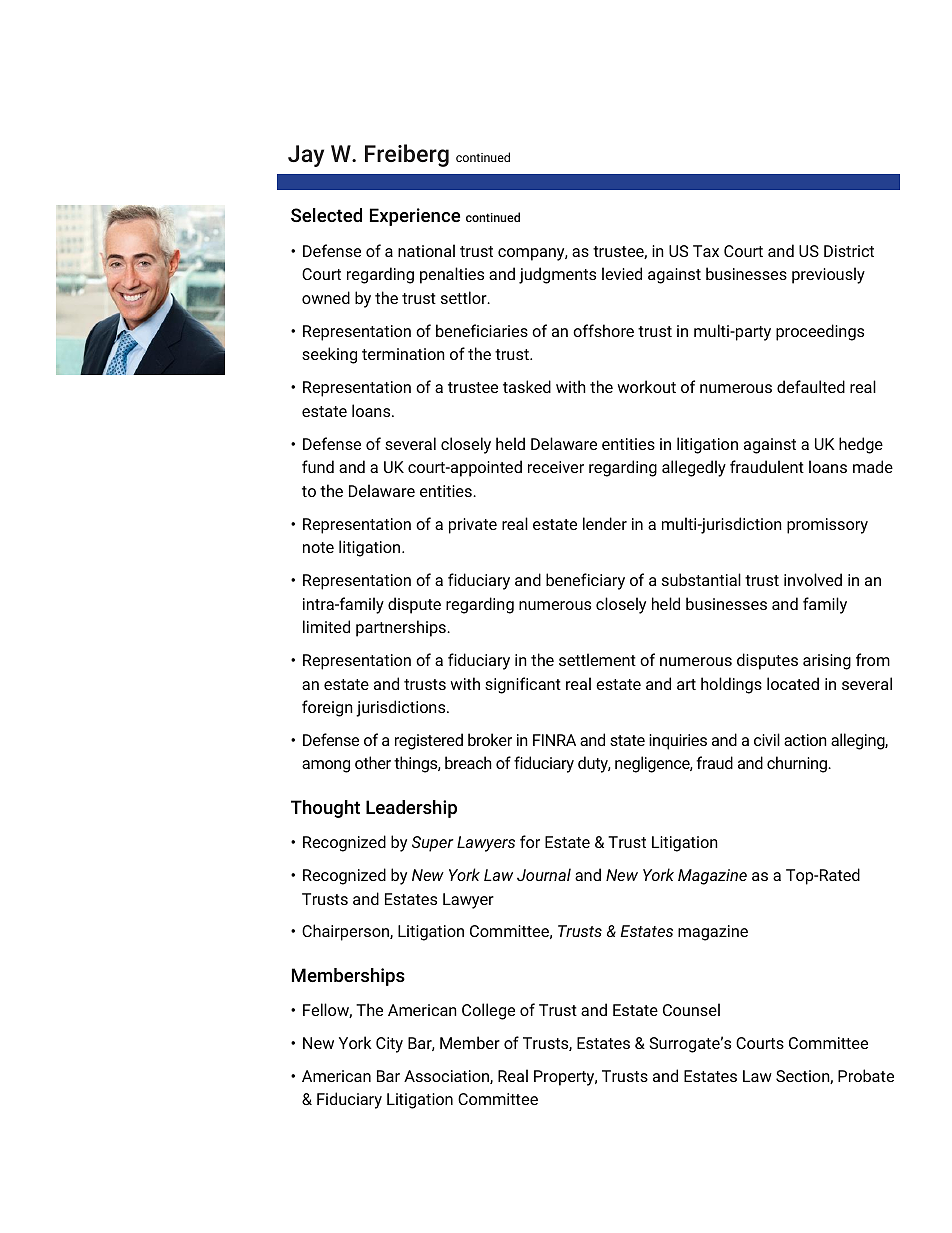 This screenshot has width=952, height=1233. Describe the element at coordinates (488, 1011) in the screenshot. I see `College` at that location.
